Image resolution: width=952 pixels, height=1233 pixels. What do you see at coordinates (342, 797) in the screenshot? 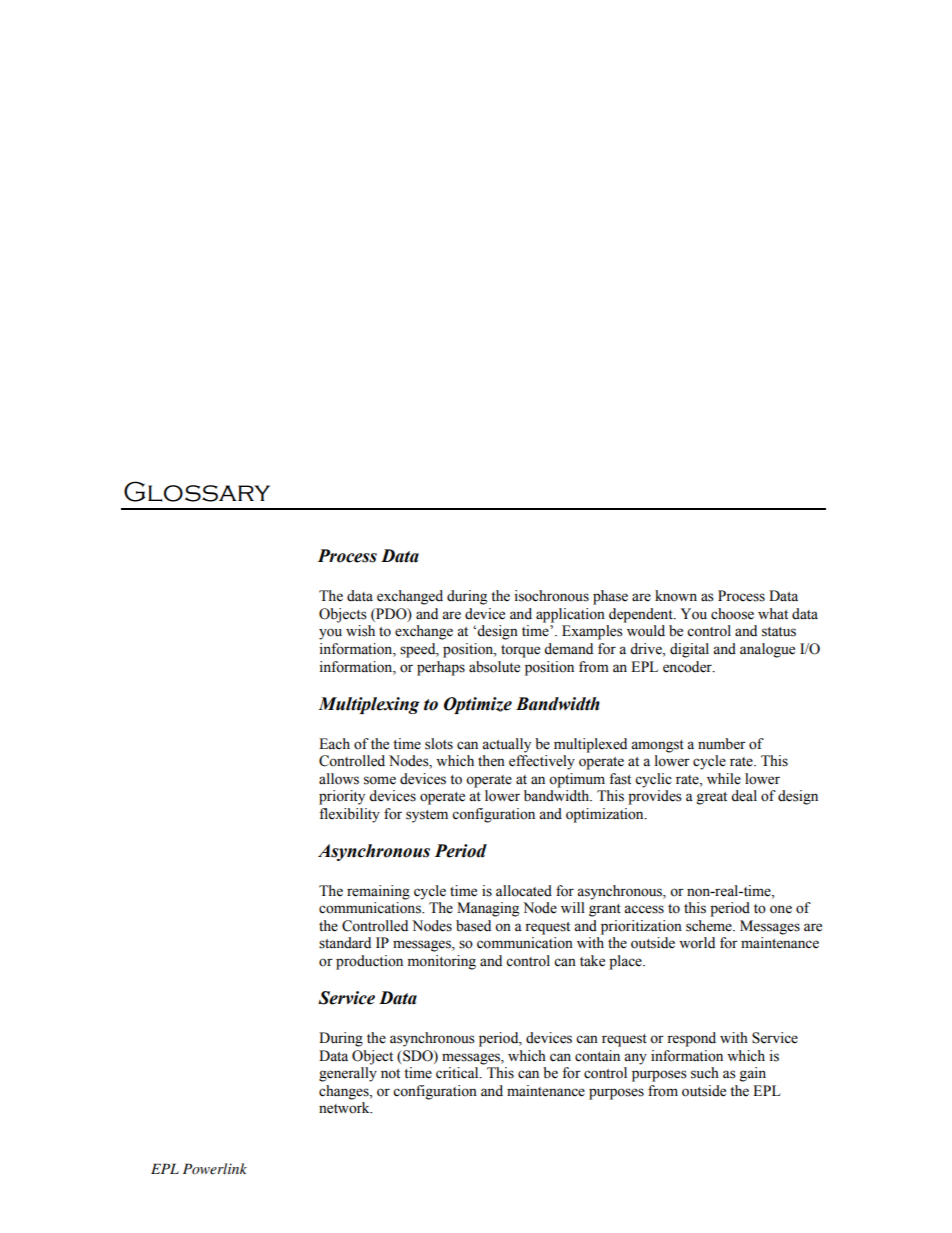
I see `priority` at bounding box center [342, 797].
